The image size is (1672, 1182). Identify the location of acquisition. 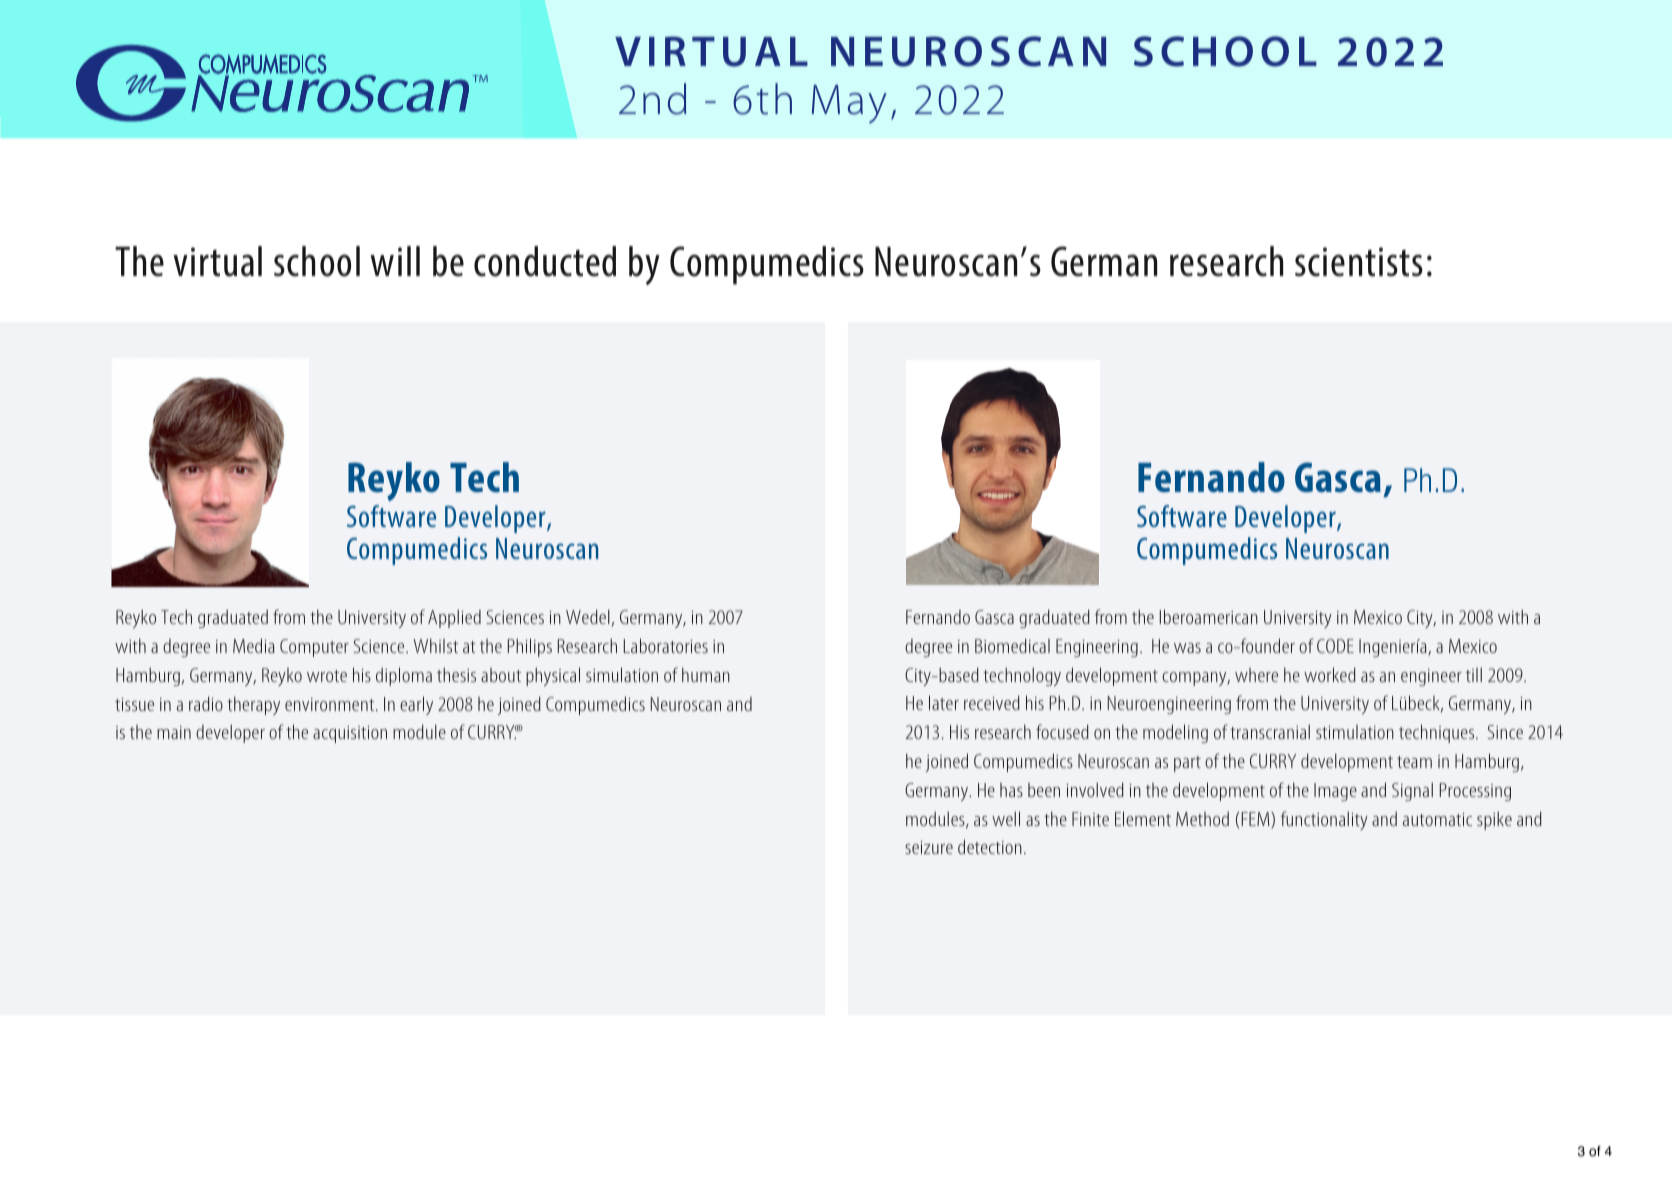
(350, 734).
